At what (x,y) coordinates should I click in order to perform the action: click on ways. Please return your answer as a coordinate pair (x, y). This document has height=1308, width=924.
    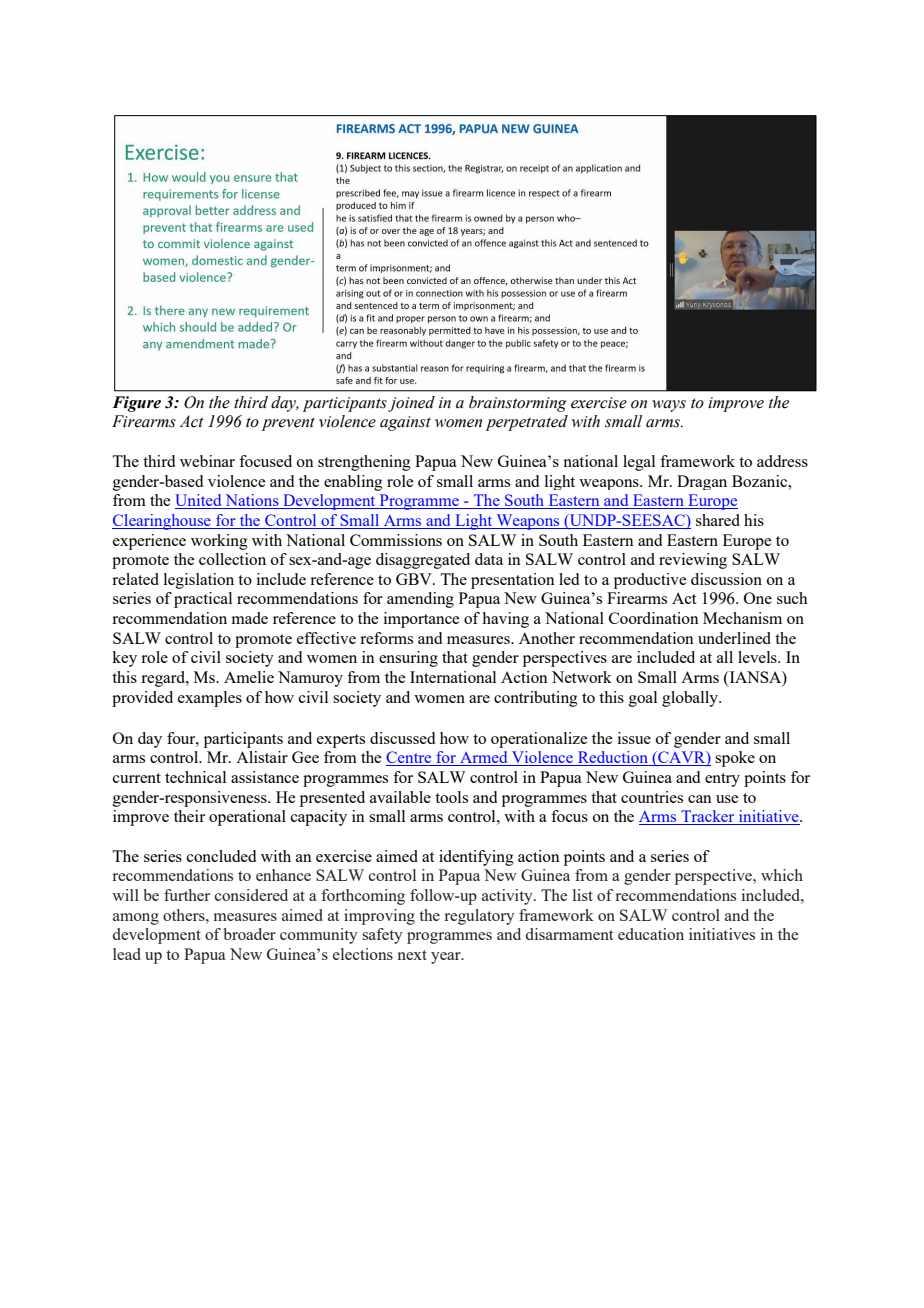
    Looking at the image, I should click on (669, 406).
